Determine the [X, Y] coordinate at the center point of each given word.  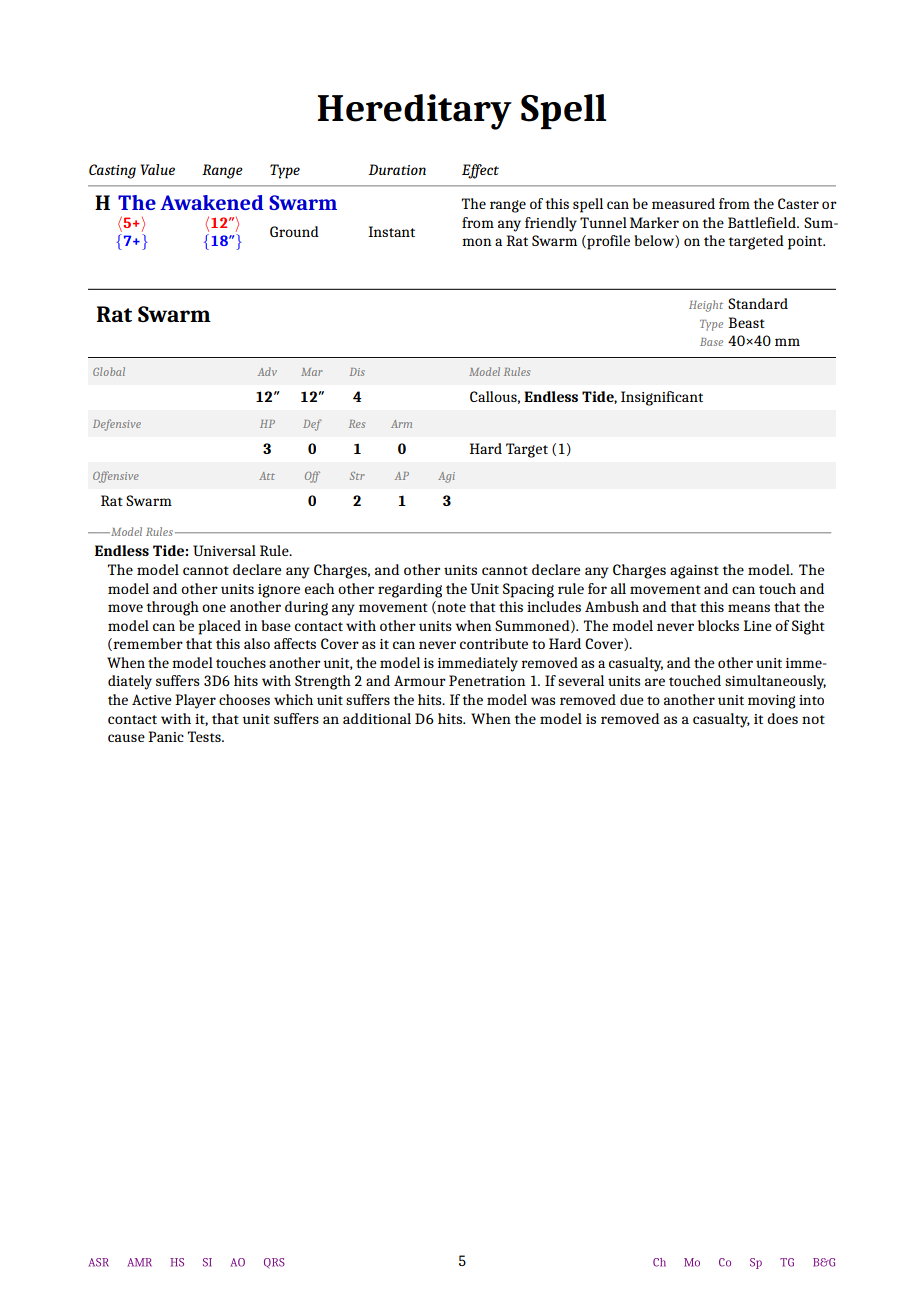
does [782, 718]
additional [377, 718]
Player [195, 701]
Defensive [117, 425]
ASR [99, 1262]
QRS [274, 1263]
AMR [139, 1262]
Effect [480, 171]
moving [772, 702]
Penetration [487, 680]
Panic [166, 736]
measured [683, 203]
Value [157, 169]
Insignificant [662, 398]
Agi [446, 477]
